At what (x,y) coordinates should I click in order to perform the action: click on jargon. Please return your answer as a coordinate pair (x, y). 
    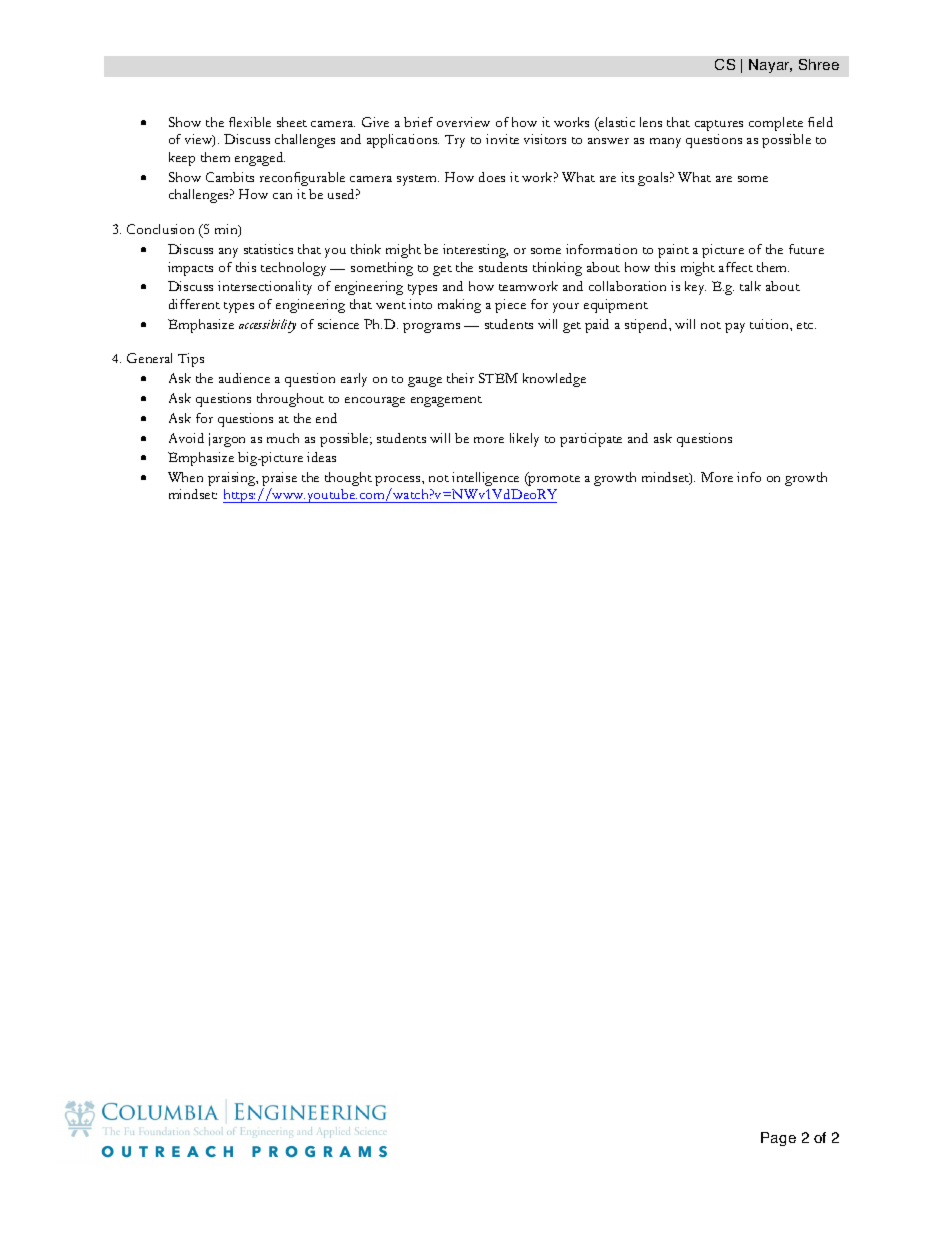
    Looking at the image, I should click on (227, 440).
